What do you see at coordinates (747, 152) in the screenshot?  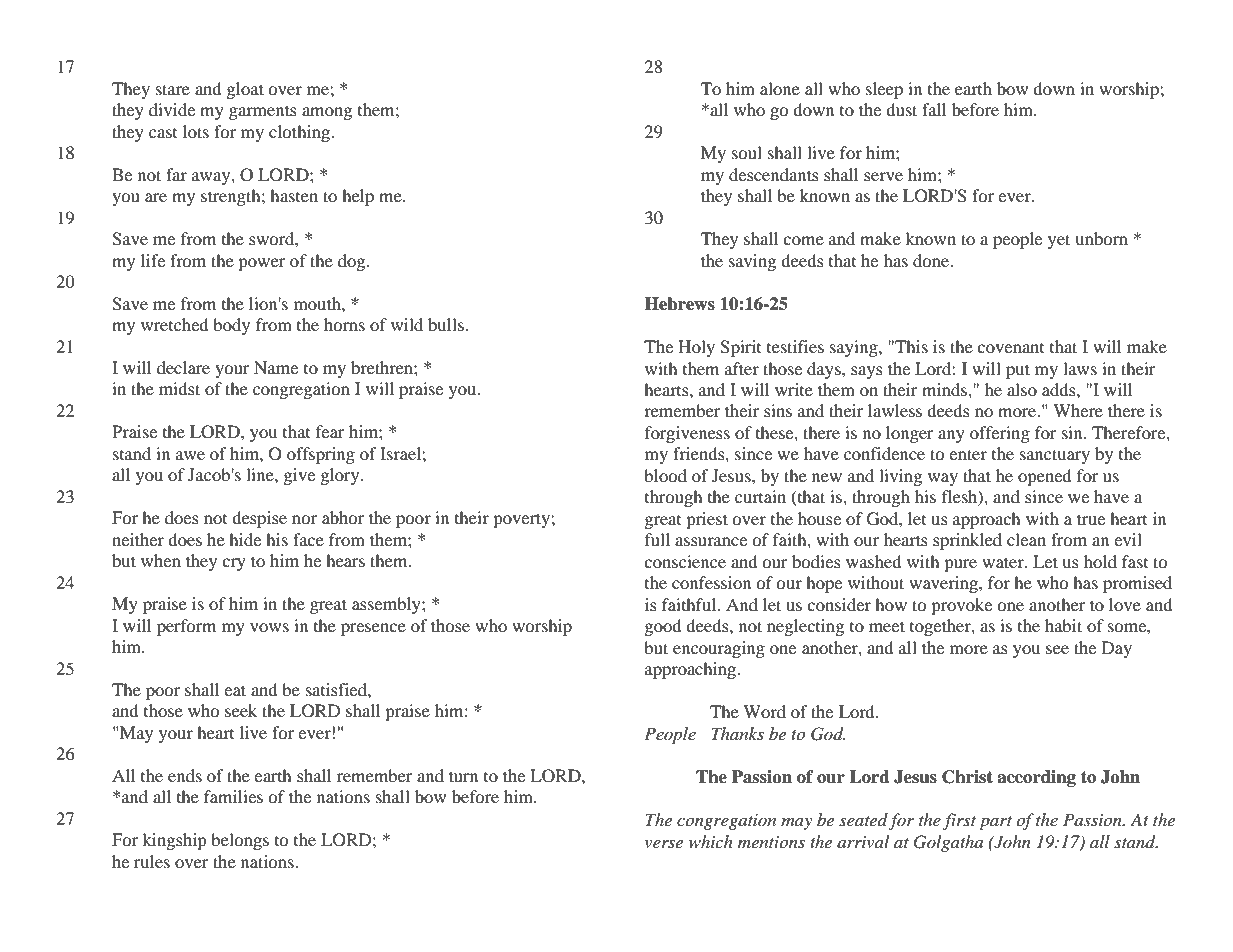 I see `soul` at bounding box center [747, 152].
